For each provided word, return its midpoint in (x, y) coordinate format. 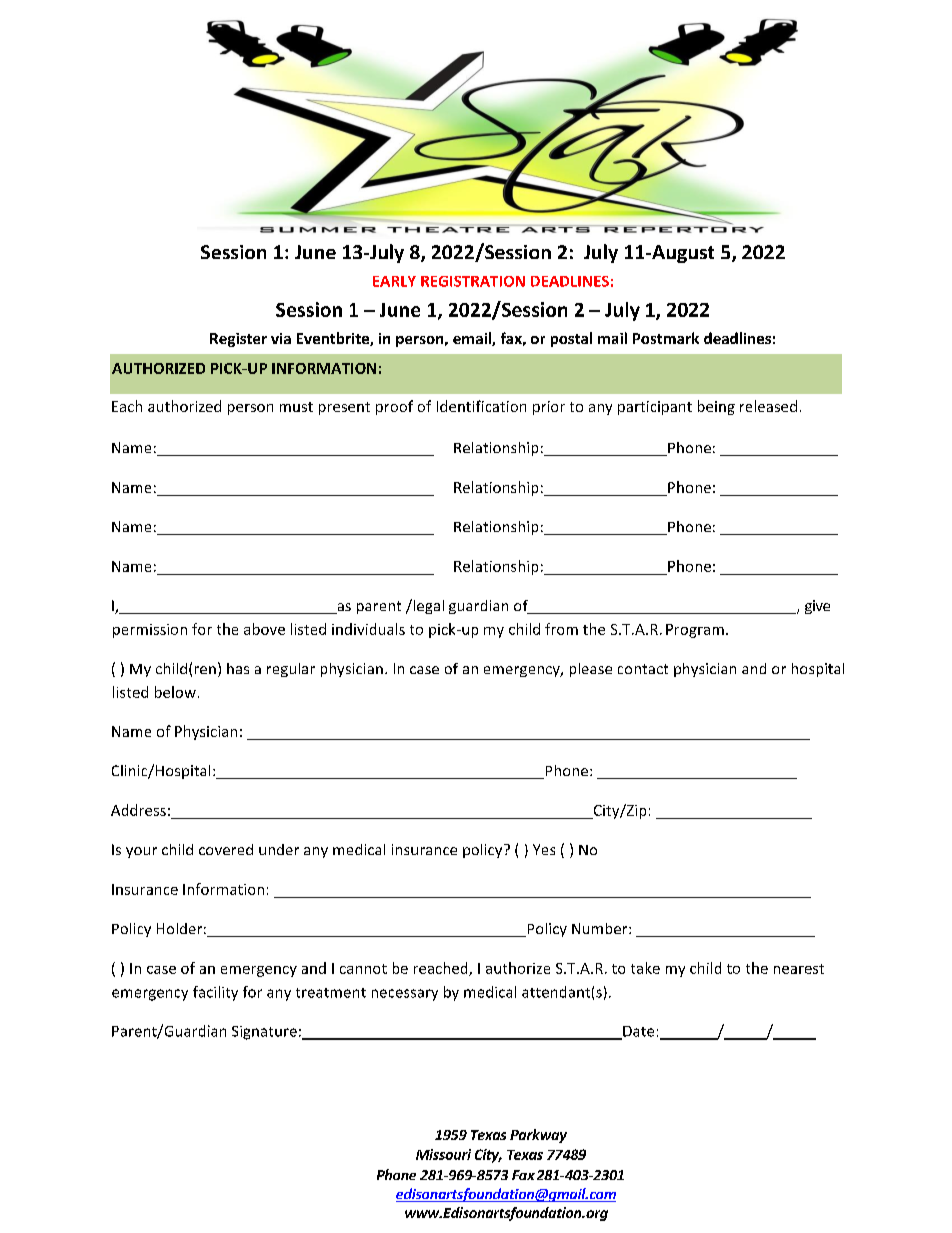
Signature (264, 1033)
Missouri (443, 1154)
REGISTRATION (473, 281)
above (264, 629)
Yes (544, 849)
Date (637, 1032)
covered (226, 849)
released (768, 406)
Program (695, 631)
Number (601, 928)
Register (238, 340)
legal (427, 606)
